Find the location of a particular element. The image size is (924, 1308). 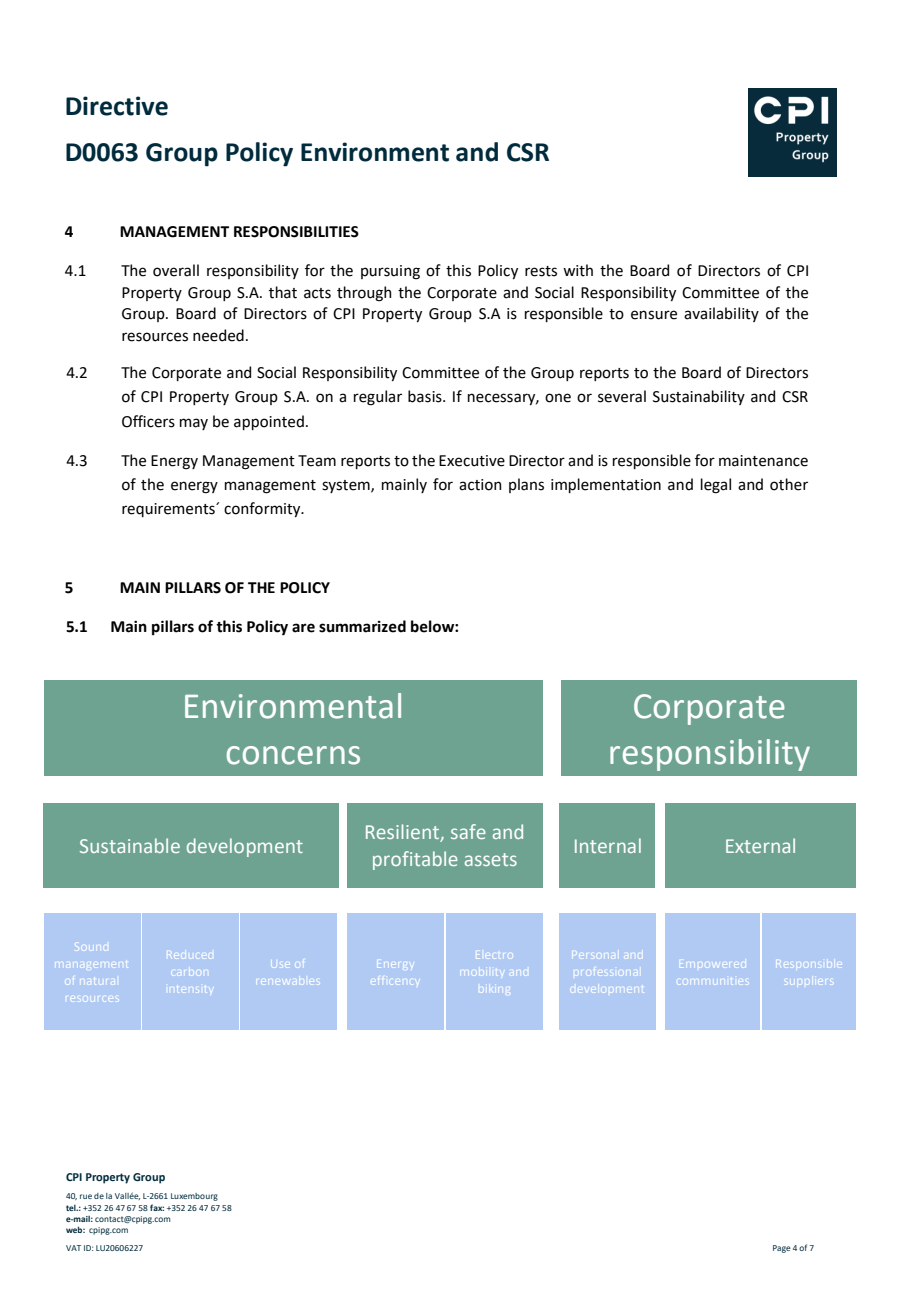

with is located at coordinates (578, 270).
